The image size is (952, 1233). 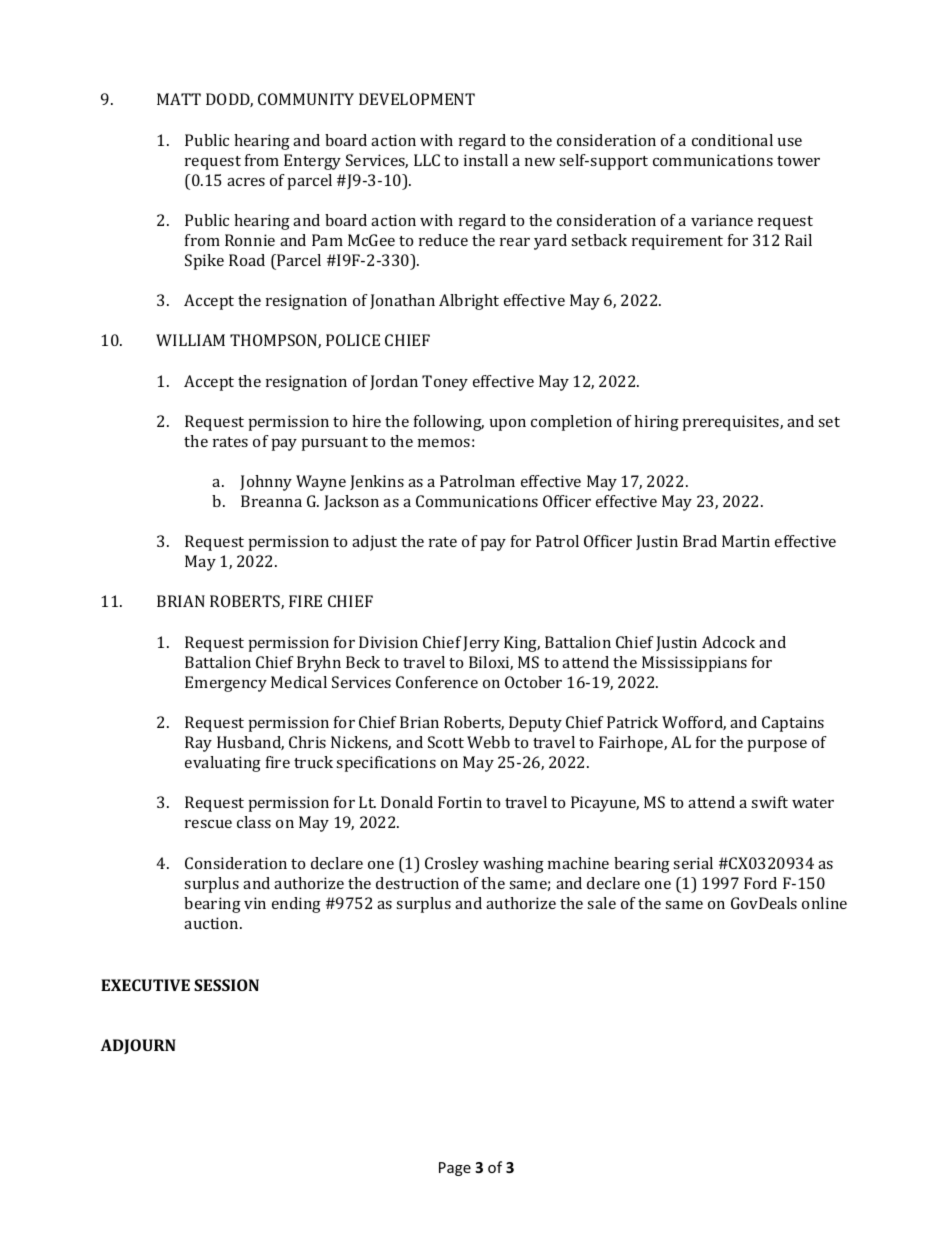 What do you see at coordinates (486, 160) in the document?
I see `install` at bounding box center [486, 160].
